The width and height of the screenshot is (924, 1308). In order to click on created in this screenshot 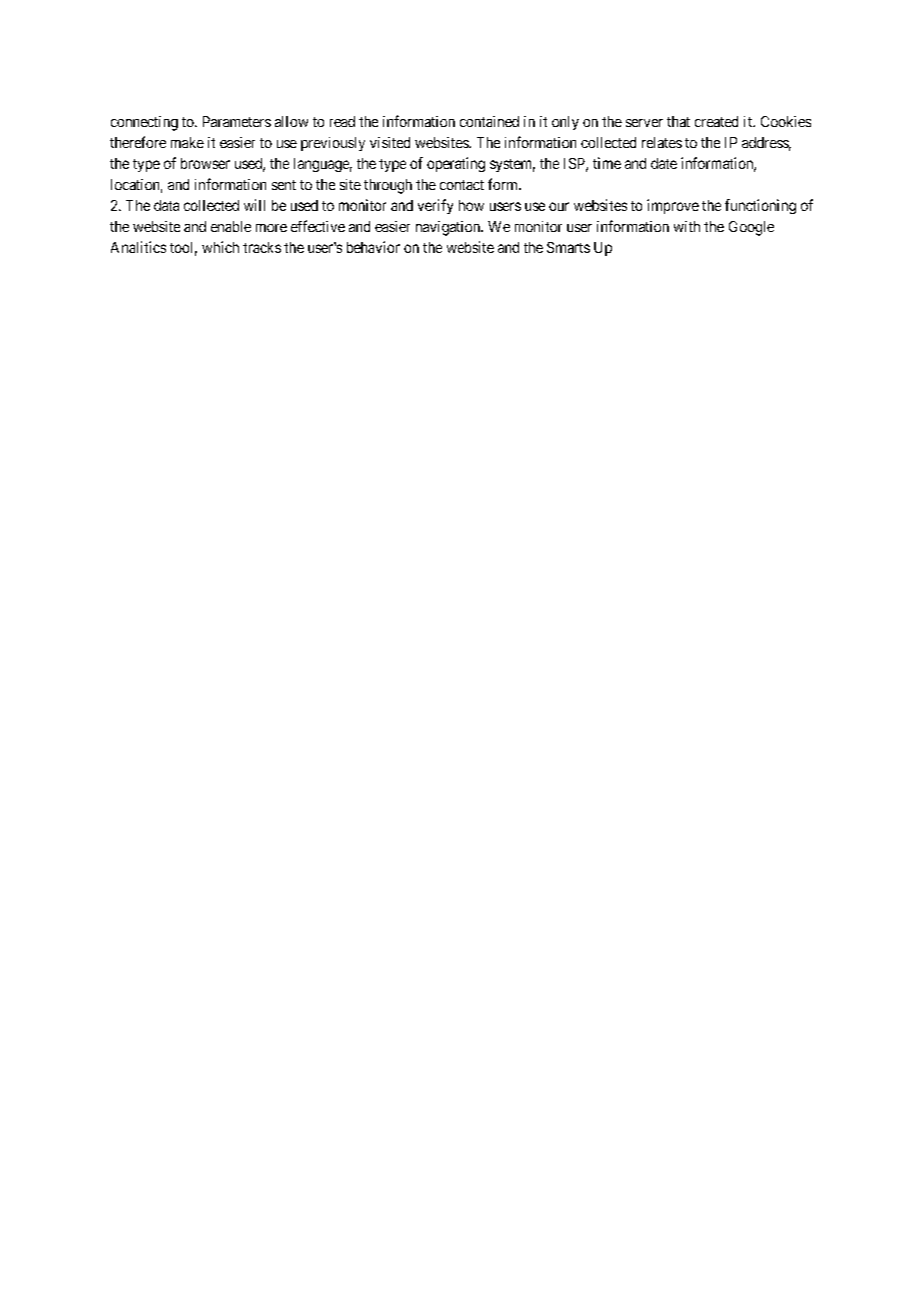, I will do `click(716, 121)`.
